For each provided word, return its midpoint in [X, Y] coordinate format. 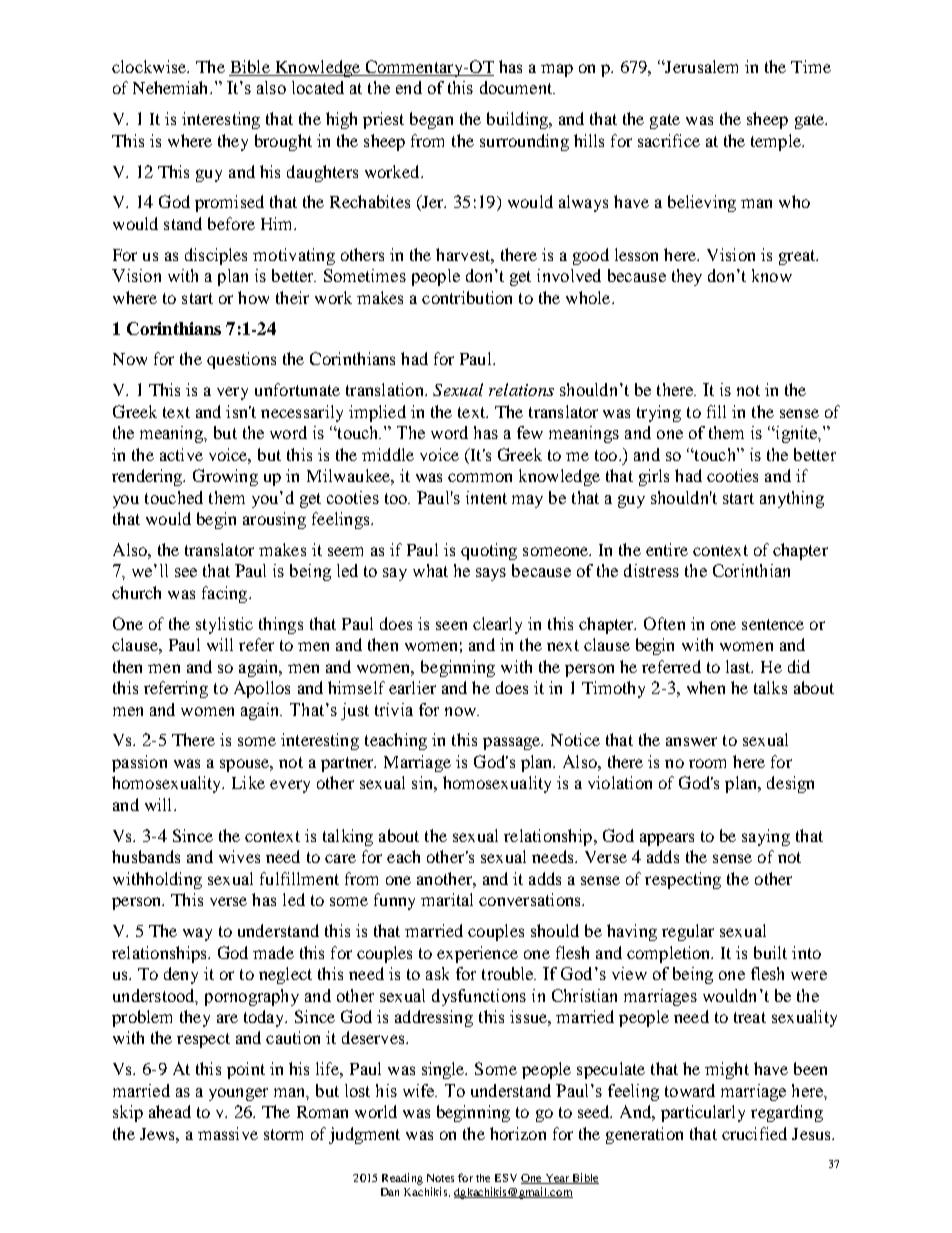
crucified [754, 1133]
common [480, 477]
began [431, 120]
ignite [796, 434]
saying [766, 837]
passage [513, 743]
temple [777, 142]
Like [248, 782]
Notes [440, 1178]
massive [228, 1133]
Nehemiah [172, 87]
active [181, 454]
